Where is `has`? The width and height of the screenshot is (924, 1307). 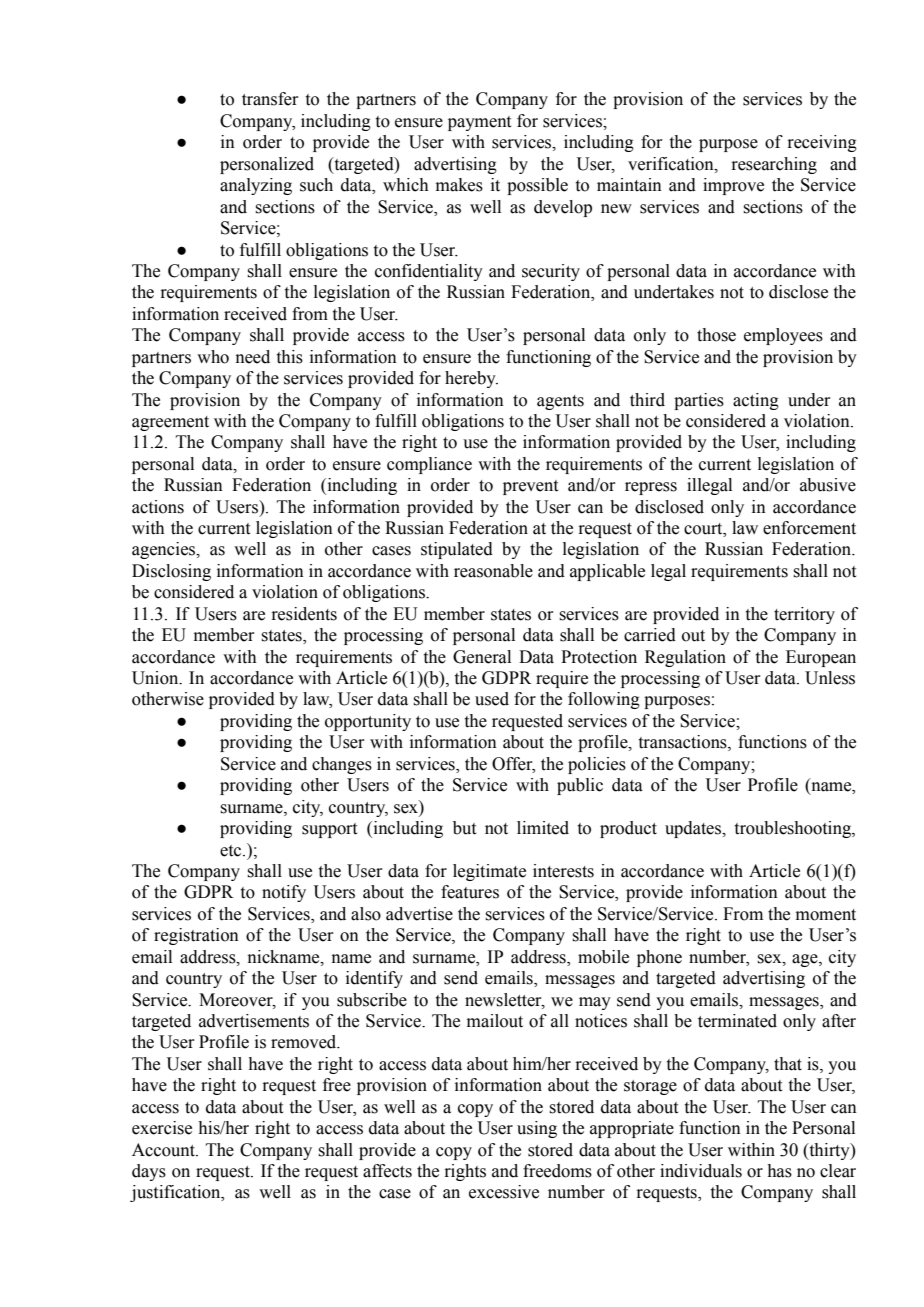
has is located at coordinates (780, 1171).
